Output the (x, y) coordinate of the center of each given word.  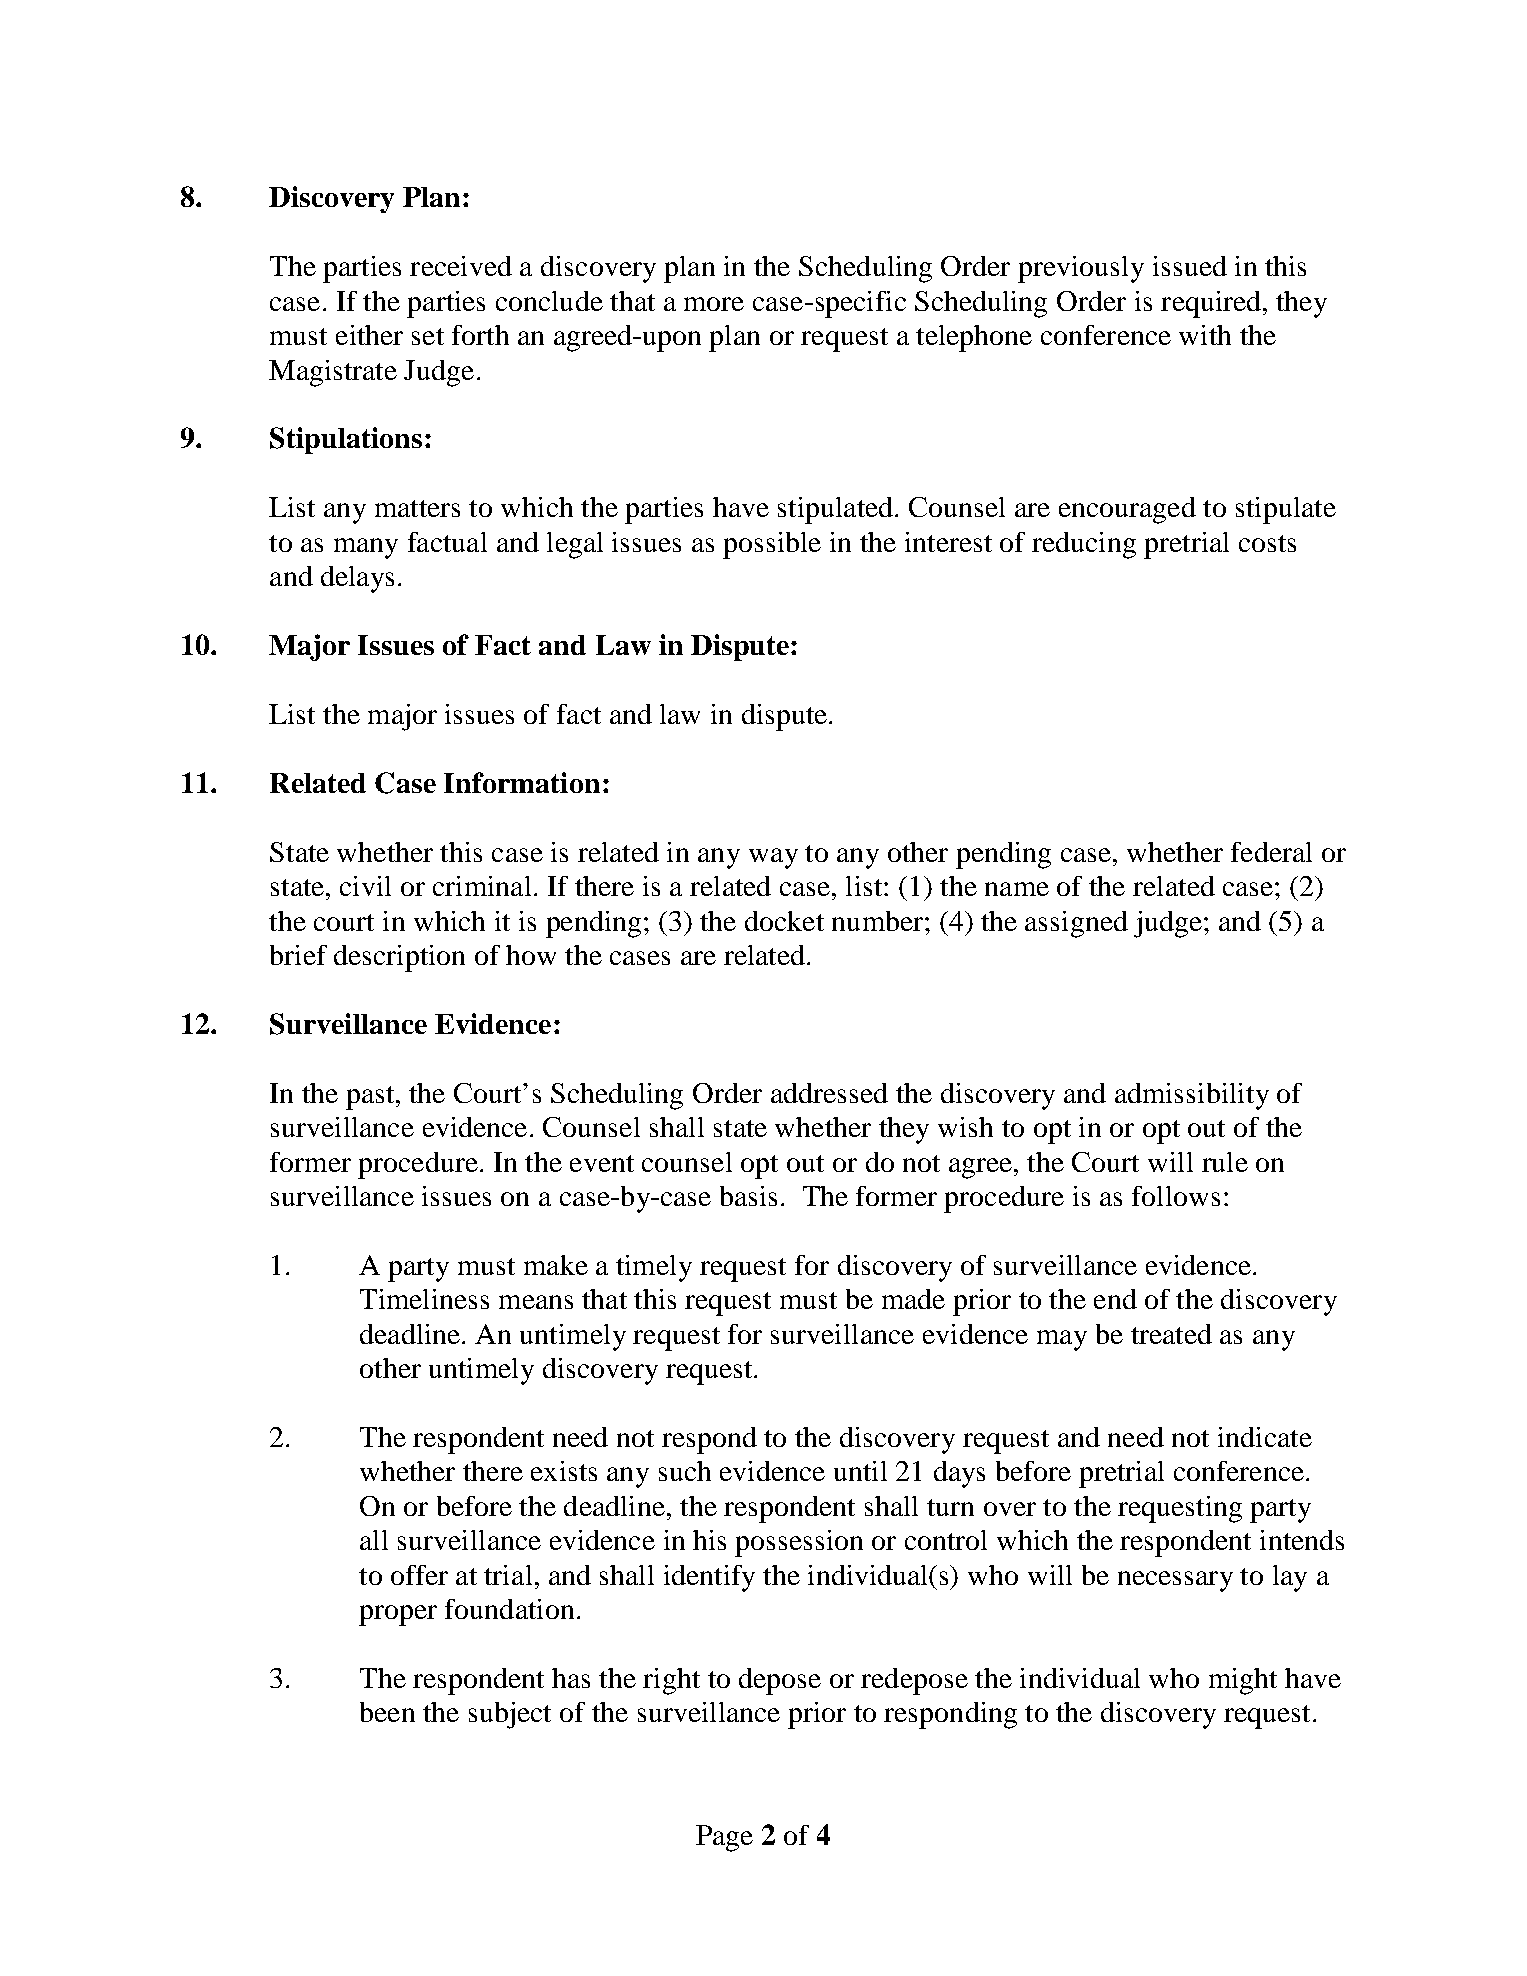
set (428, 336)
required (1211, 304)
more (714, 304)
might (1243, 1681)
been (387, 1712)
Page (724, 1838)
